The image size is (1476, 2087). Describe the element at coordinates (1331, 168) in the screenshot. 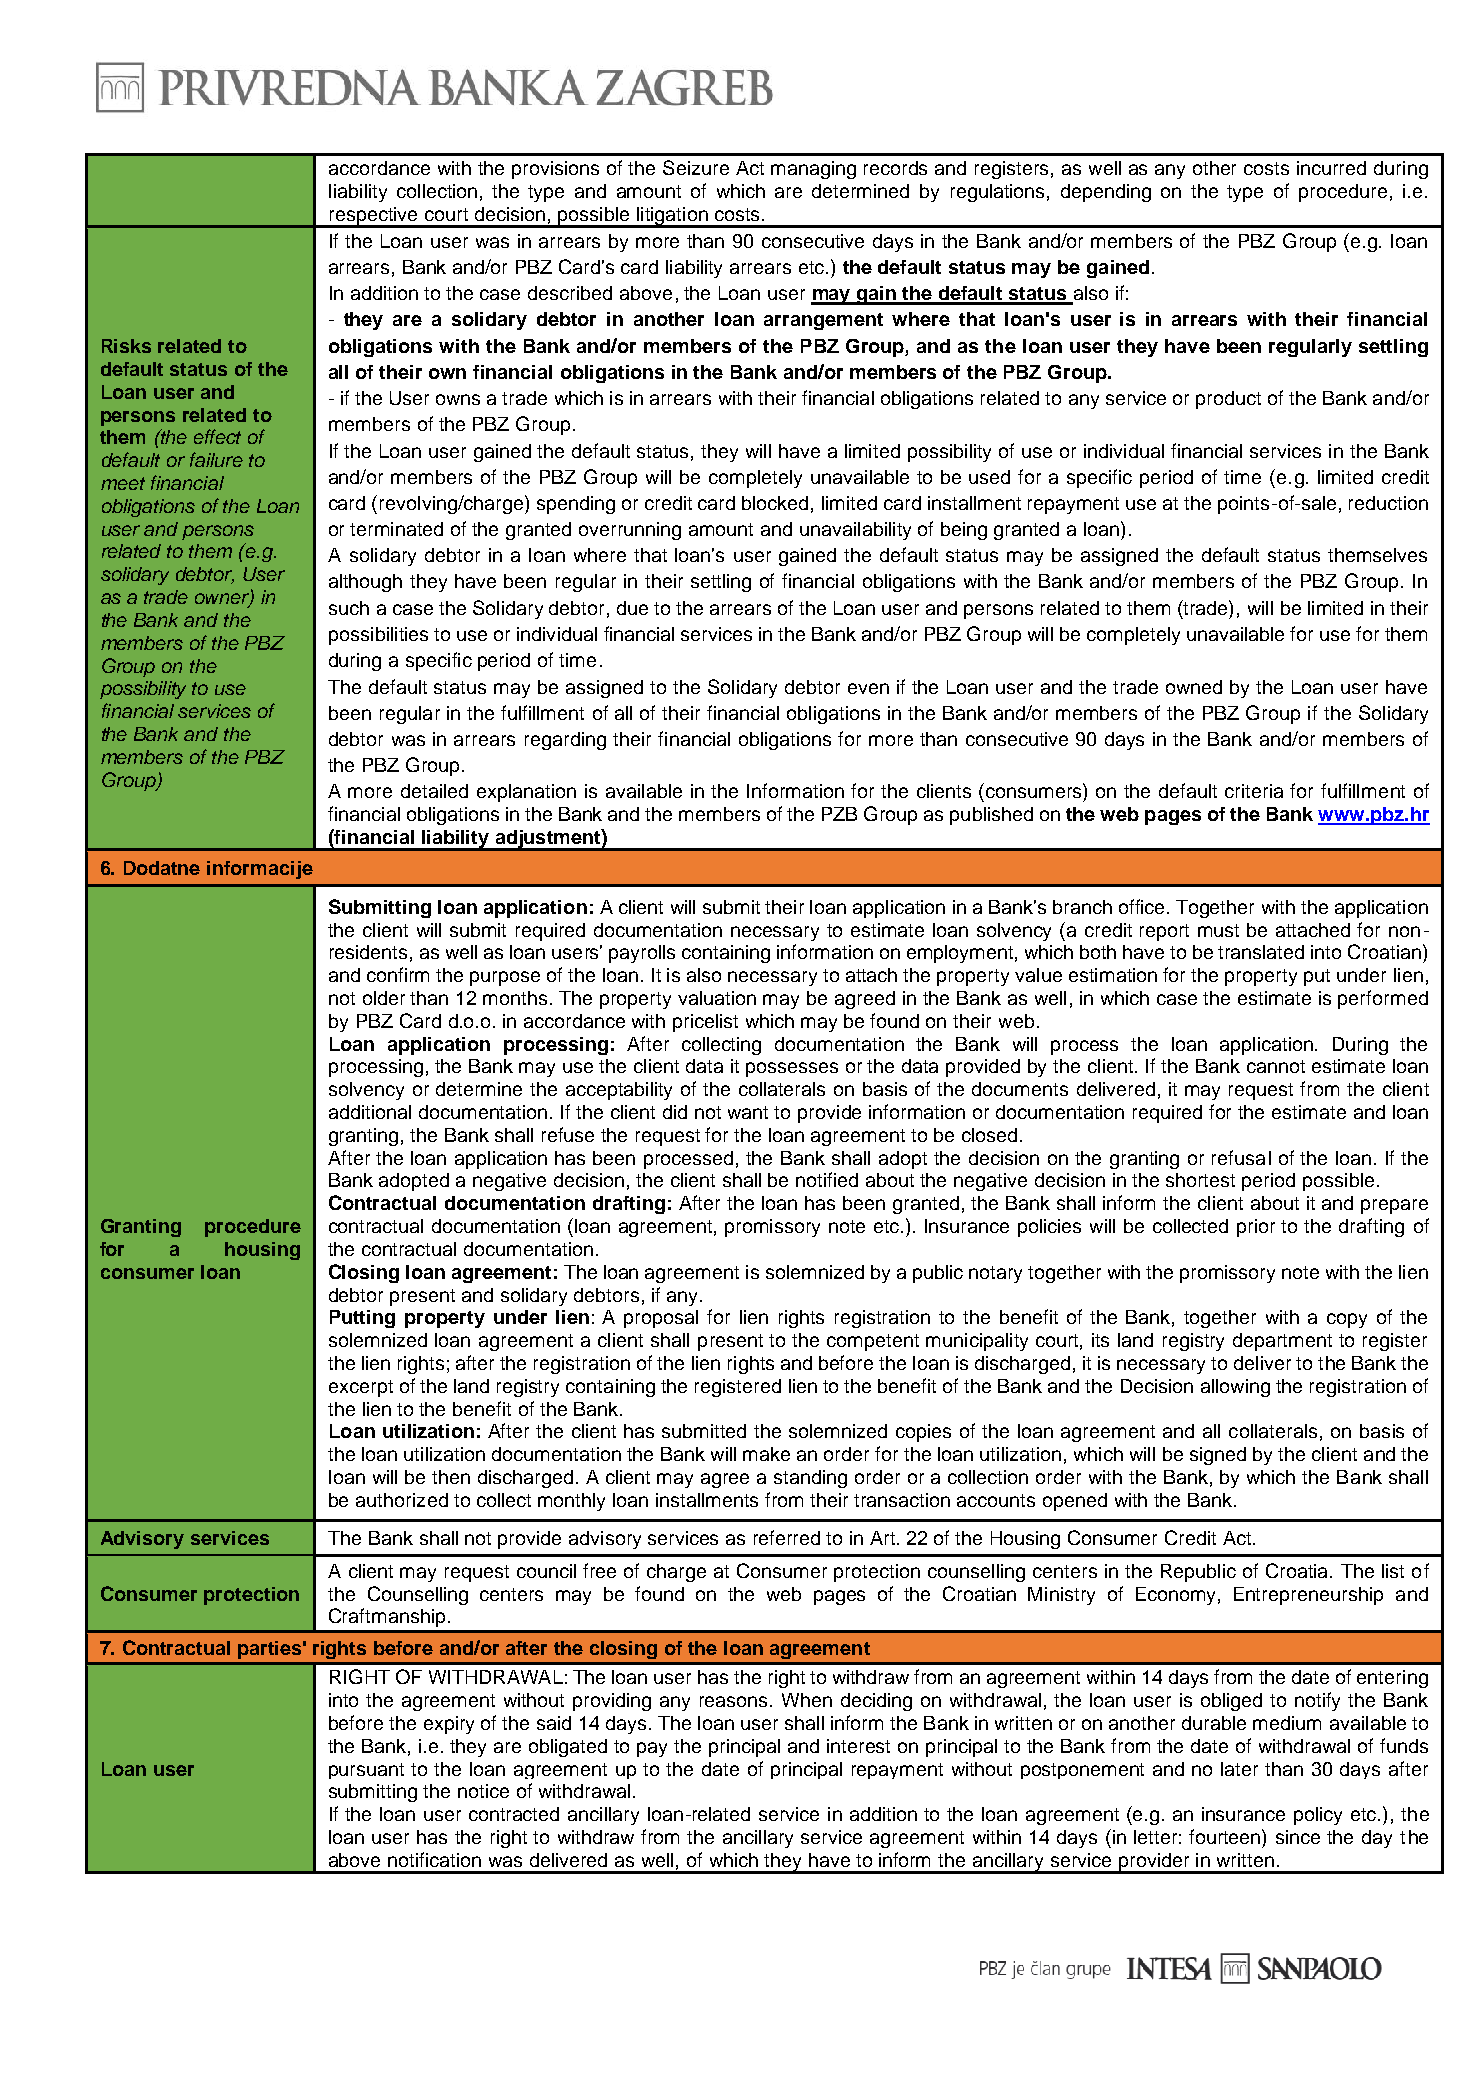

I see `incurred` at that location.
